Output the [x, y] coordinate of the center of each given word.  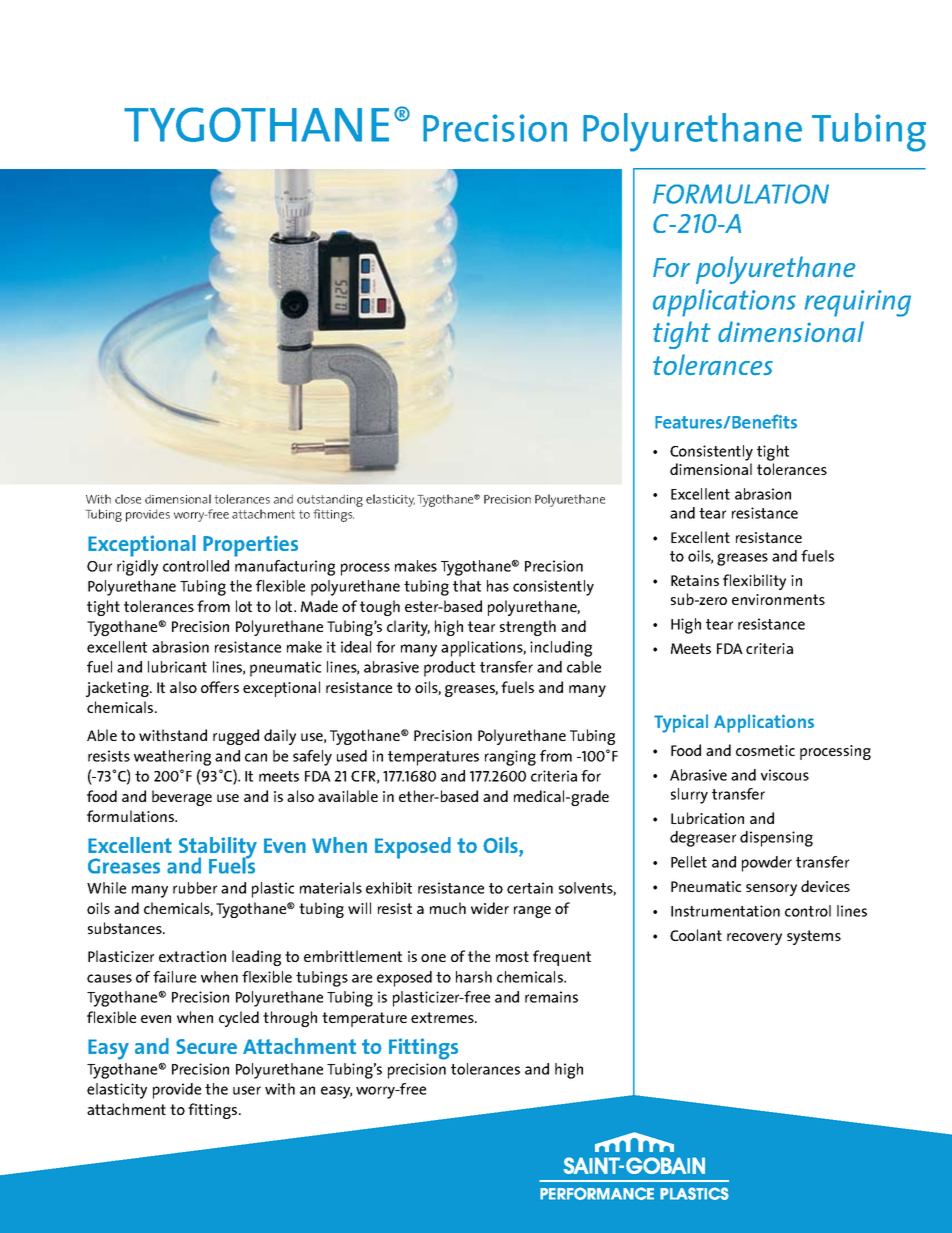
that [467, 586]
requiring [858, 303]
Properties [250, 546]
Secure [206, 1046]
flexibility [754, 582]
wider [490, 908]
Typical [681, 723]
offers [220, 687]
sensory [771, 890]
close [128, 499]
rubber [195, 888]
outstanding [330, 502]
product [449, 669]
